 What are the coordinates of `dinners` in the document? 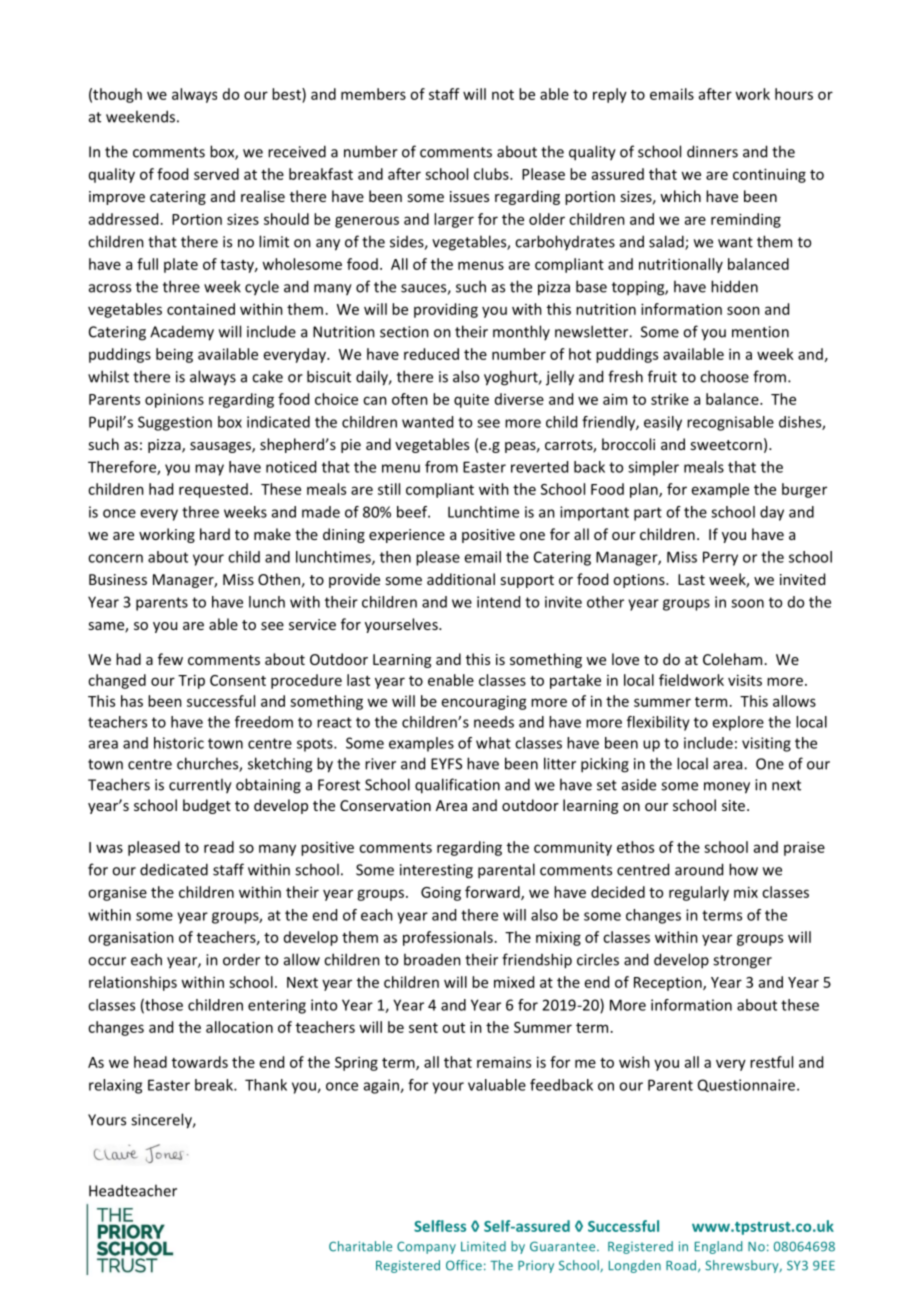 It's located at (712, 151).
